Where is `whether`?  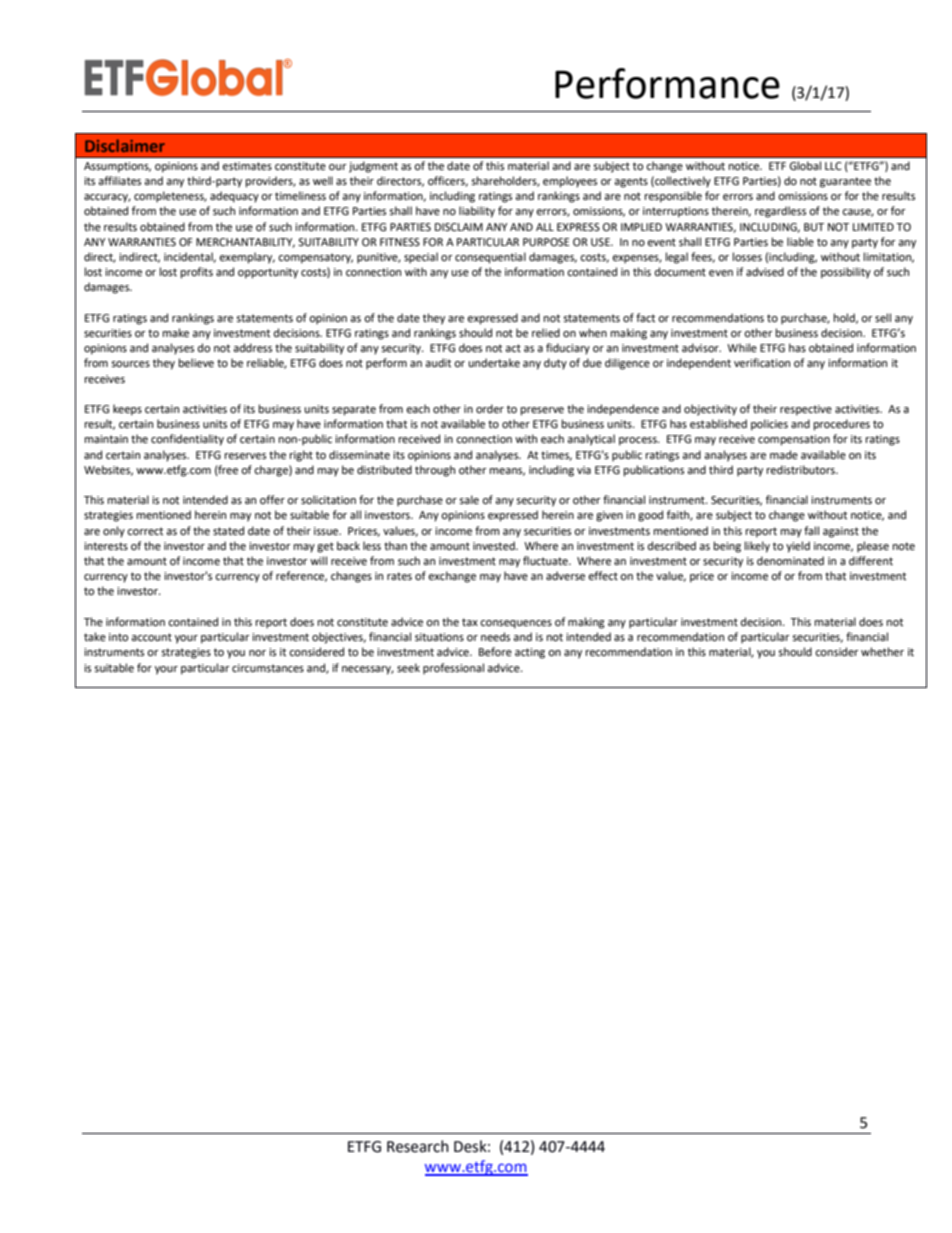
whether is located at coordinates (882, 652).
